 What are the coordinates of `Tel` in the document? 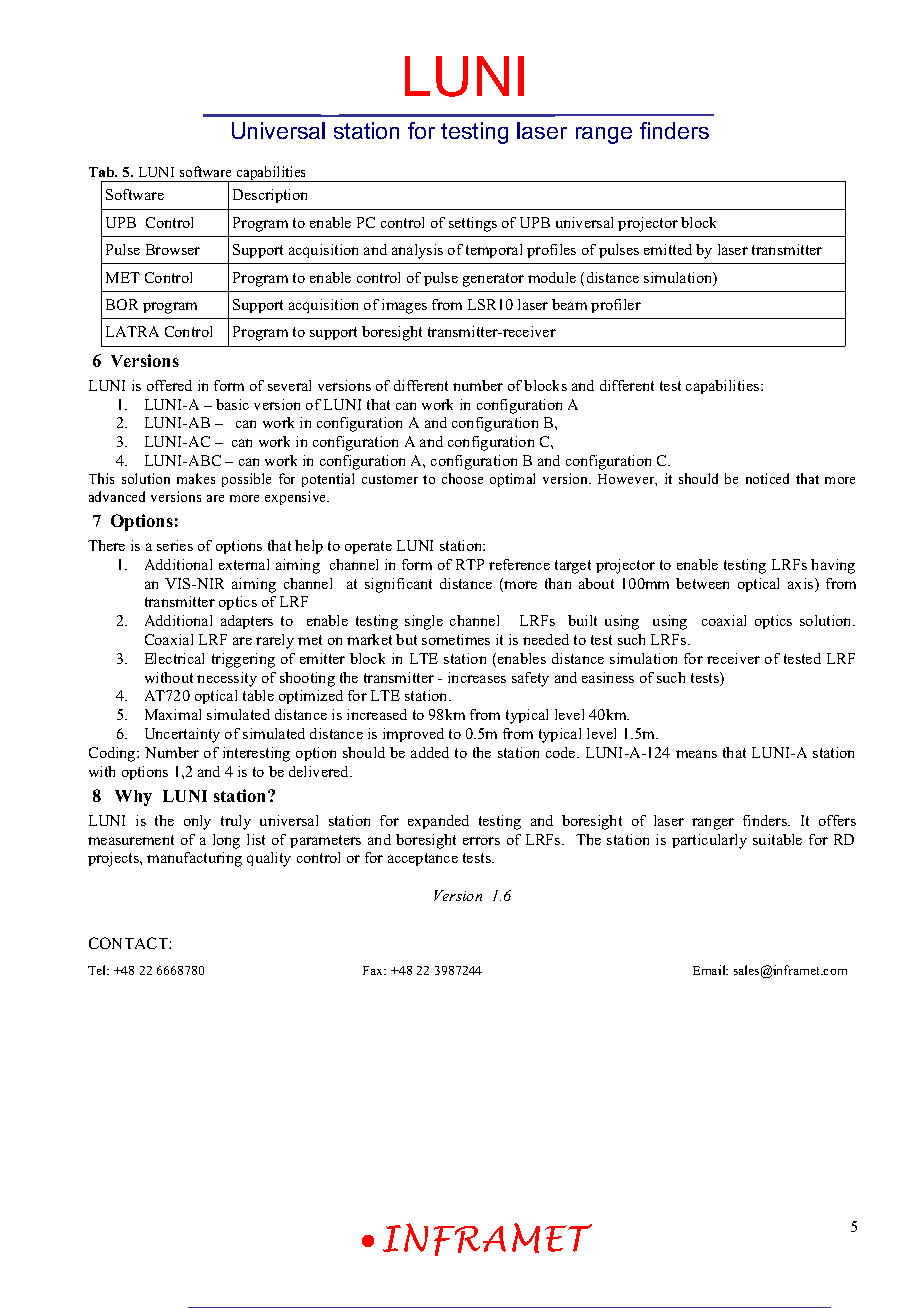 It's located at (98, 970).
